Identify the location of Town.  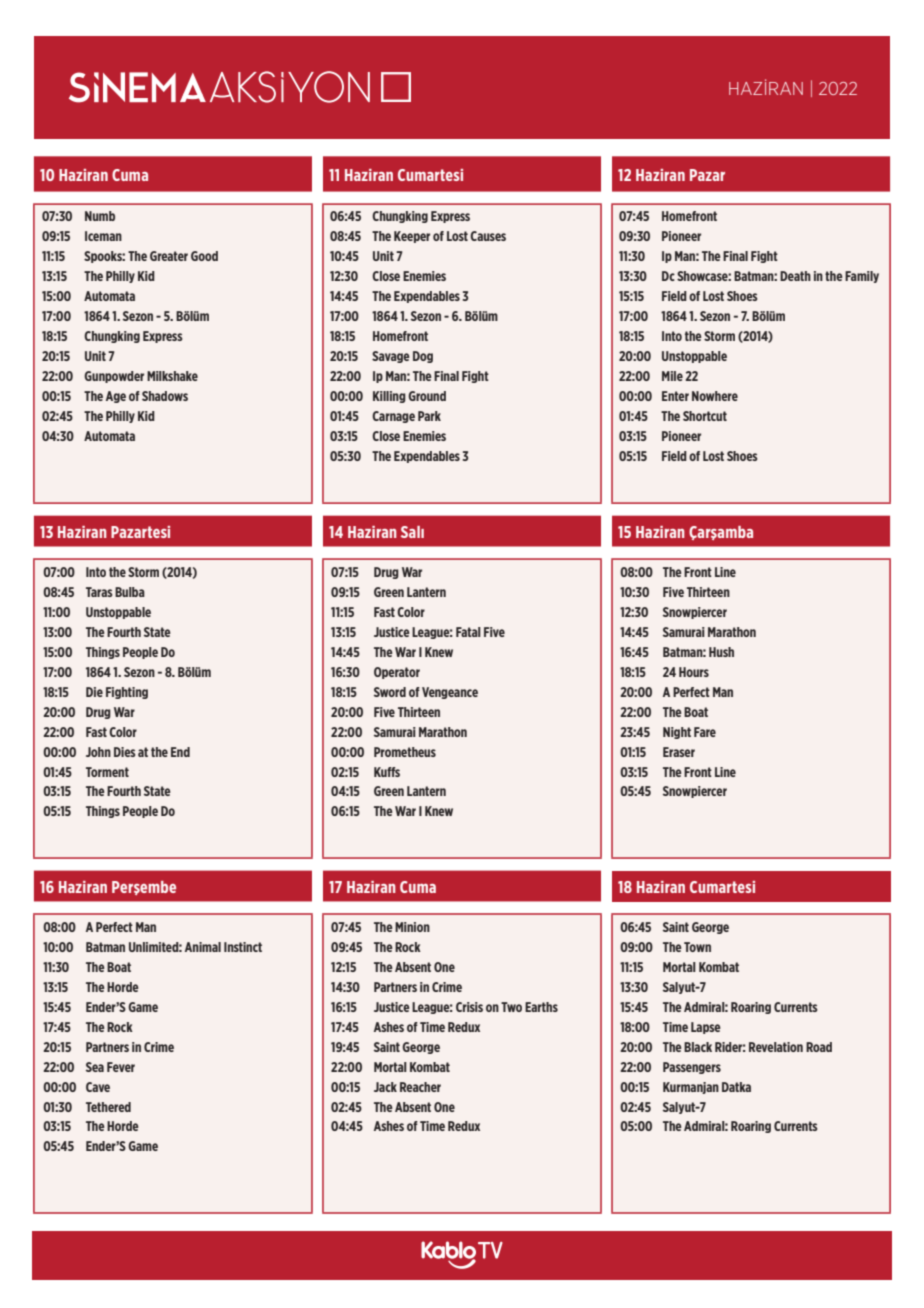
(697, 947).
